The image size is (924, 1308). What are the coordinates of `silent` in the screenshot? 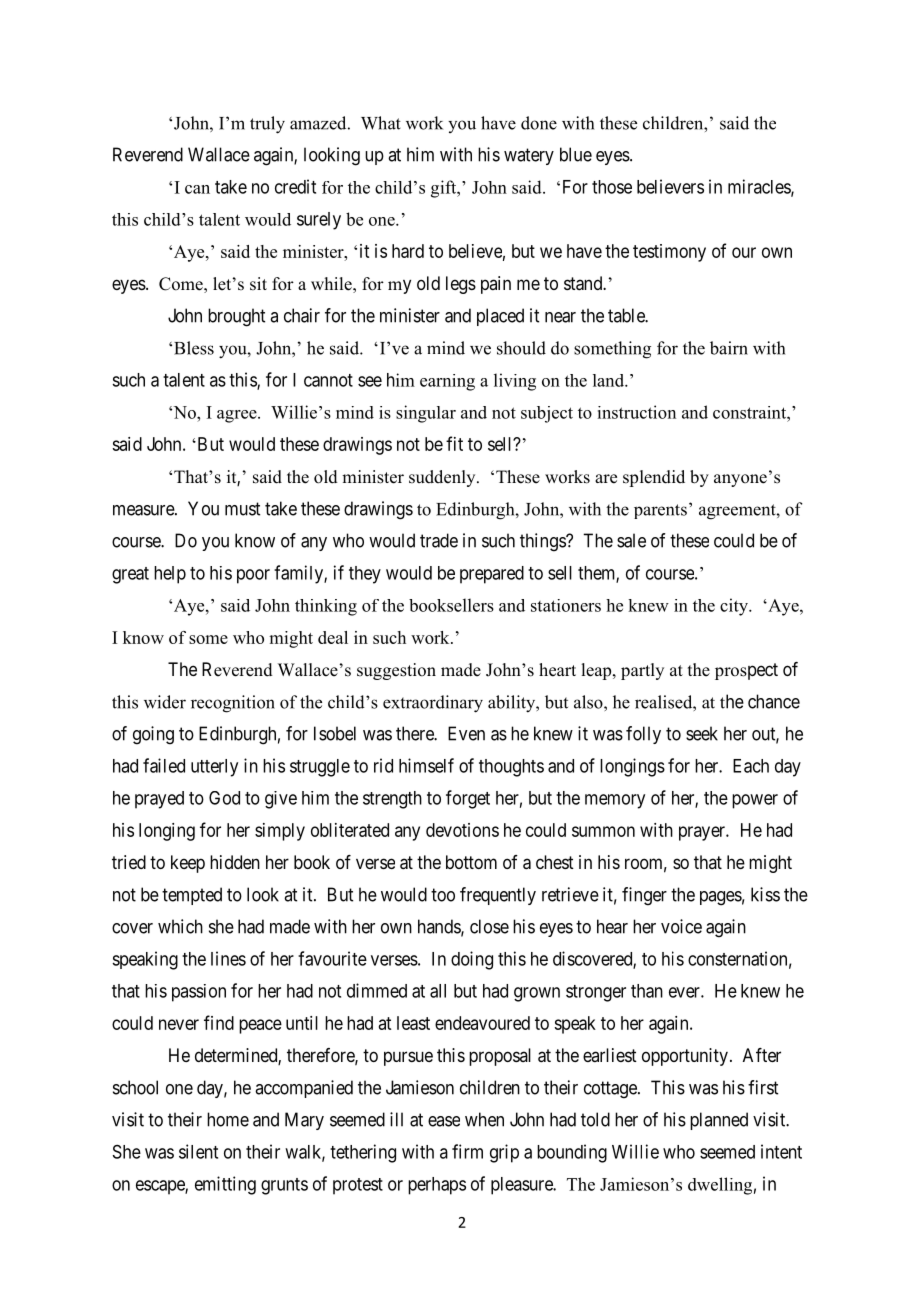 It's located at (198, 1151).
